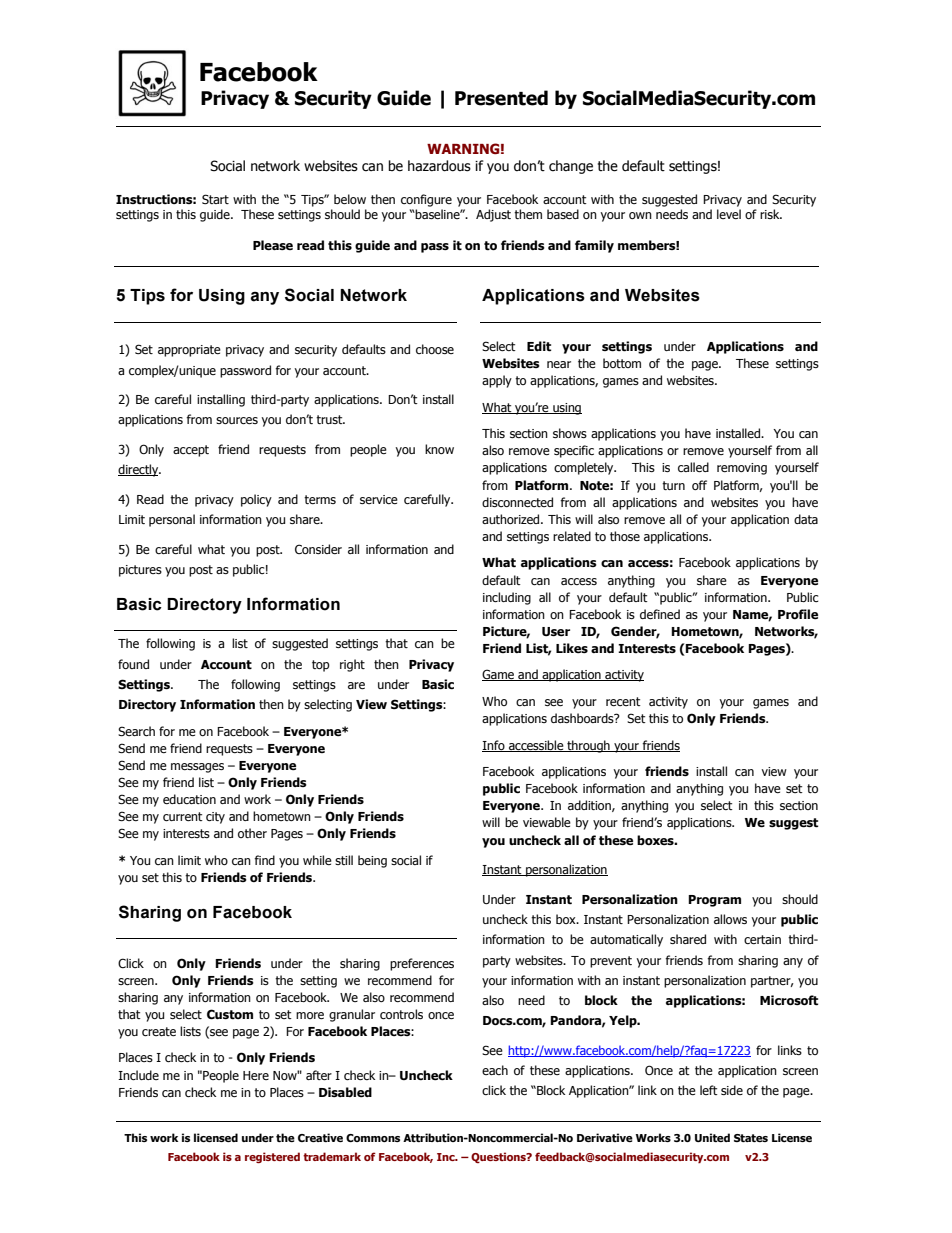 This image has width=952, height=1233. I want to click on Presented, so click(501, 98).
